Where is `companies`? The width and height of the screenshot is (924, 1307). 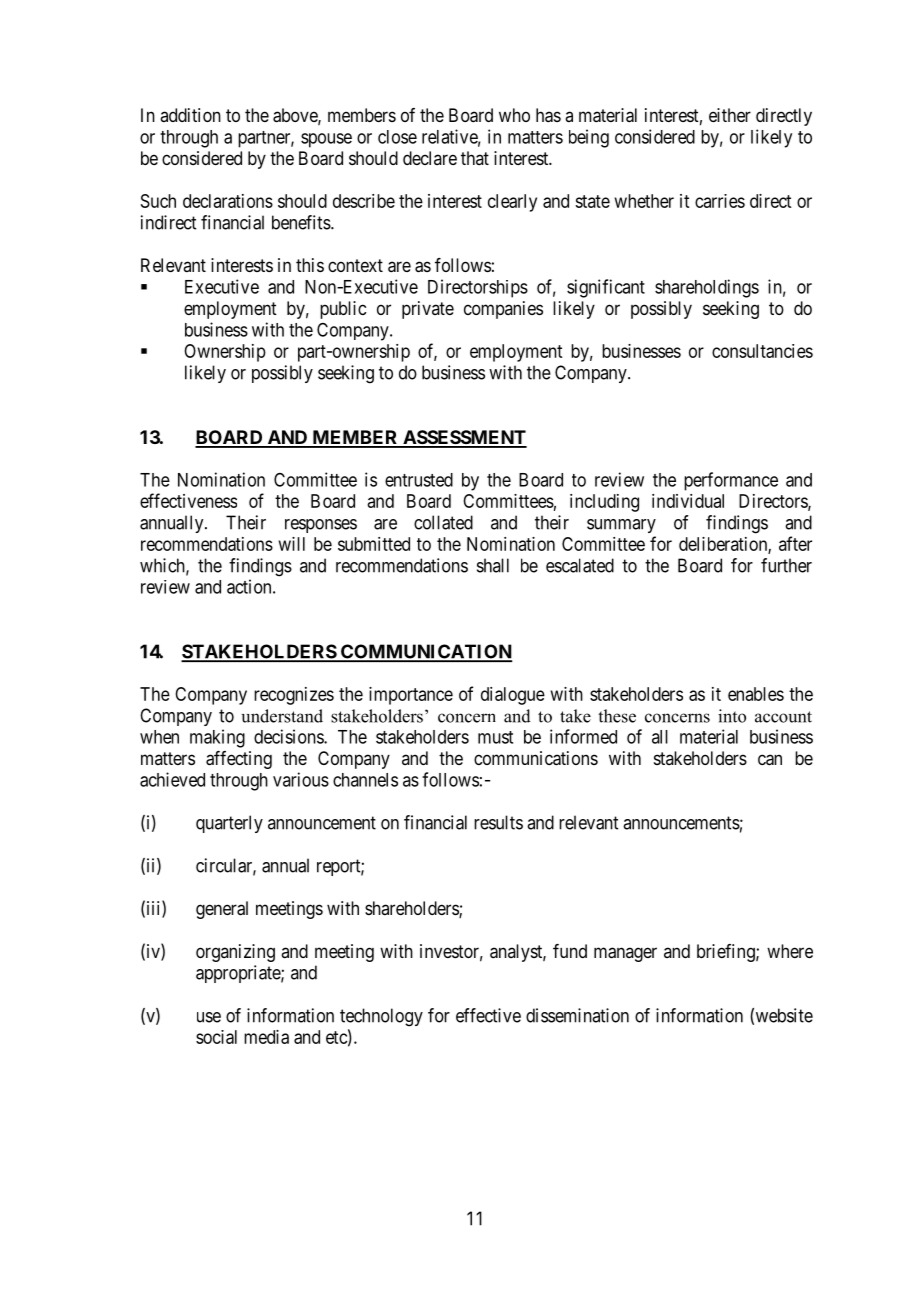
companies is located at coordinates (503, 310).
